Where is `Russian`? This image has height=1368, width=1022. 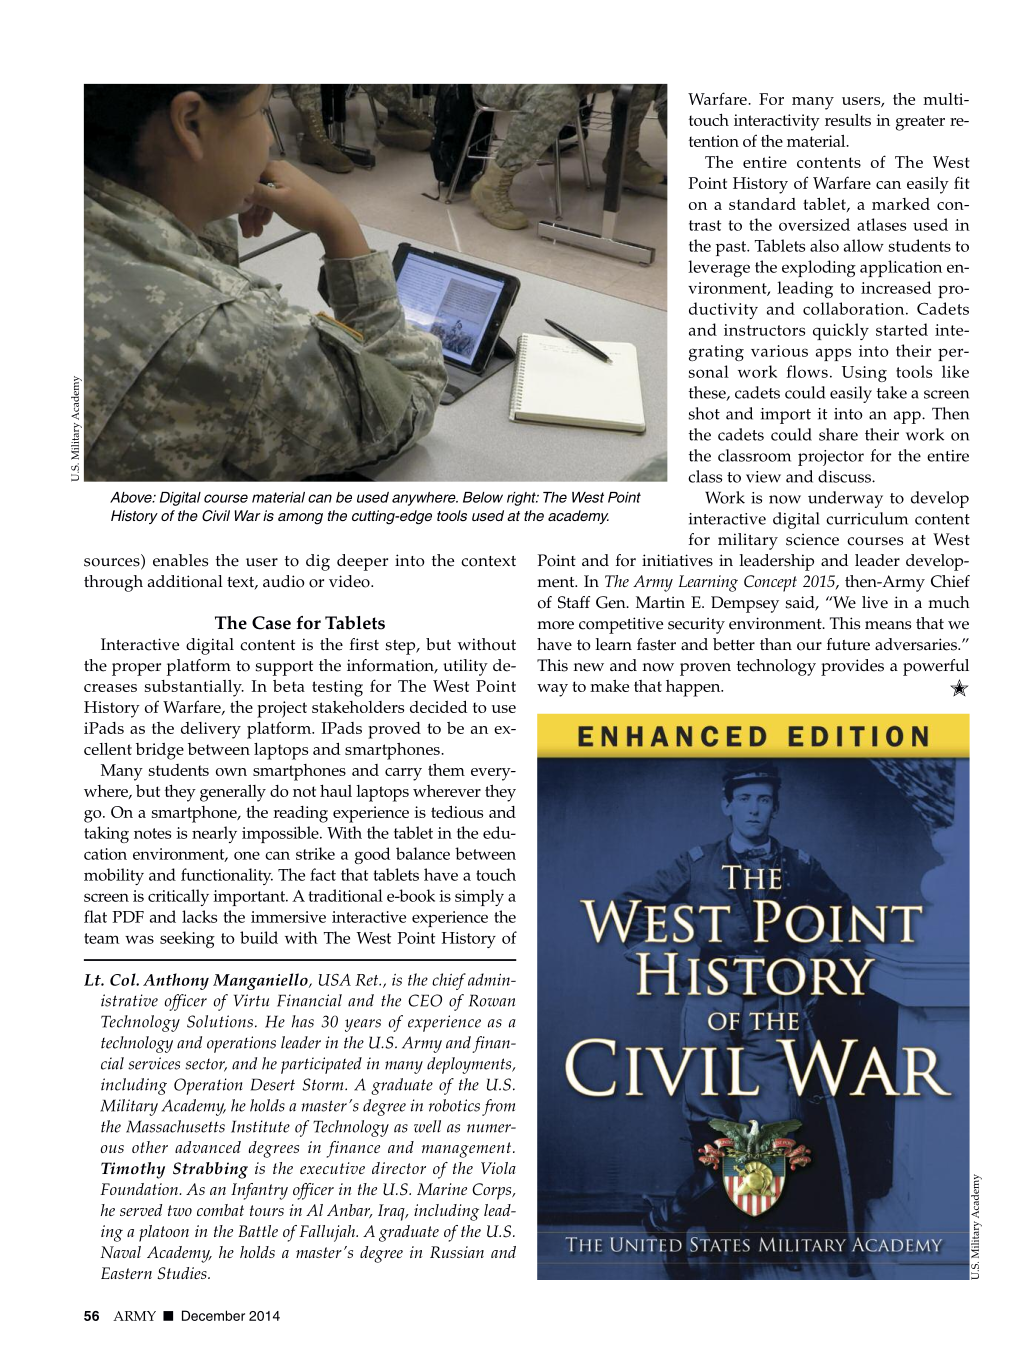
Russian is located at coordinates (457, 1252).
